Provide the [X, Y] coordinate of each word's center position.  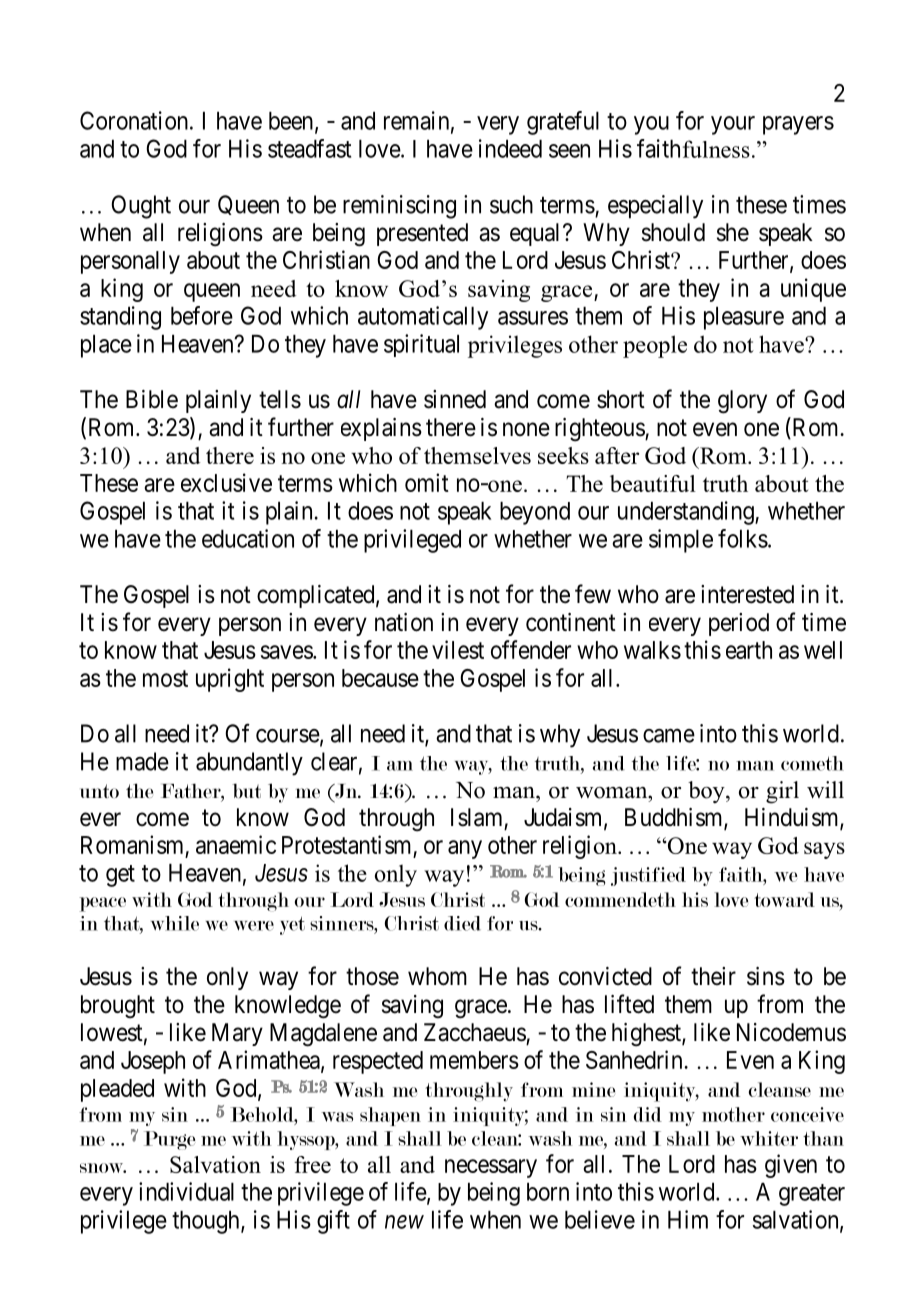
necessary [491, 1168]
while [175, 923]
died [462, 923]
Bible [152, 399]
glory [742, 402]
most [165, 678]
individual [186, 1191]
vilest [458, 649]
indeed [510, 148]
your [733, 125]
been [291, 121]
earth [749, 650]
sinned [455, 399]
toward [784, 899]
